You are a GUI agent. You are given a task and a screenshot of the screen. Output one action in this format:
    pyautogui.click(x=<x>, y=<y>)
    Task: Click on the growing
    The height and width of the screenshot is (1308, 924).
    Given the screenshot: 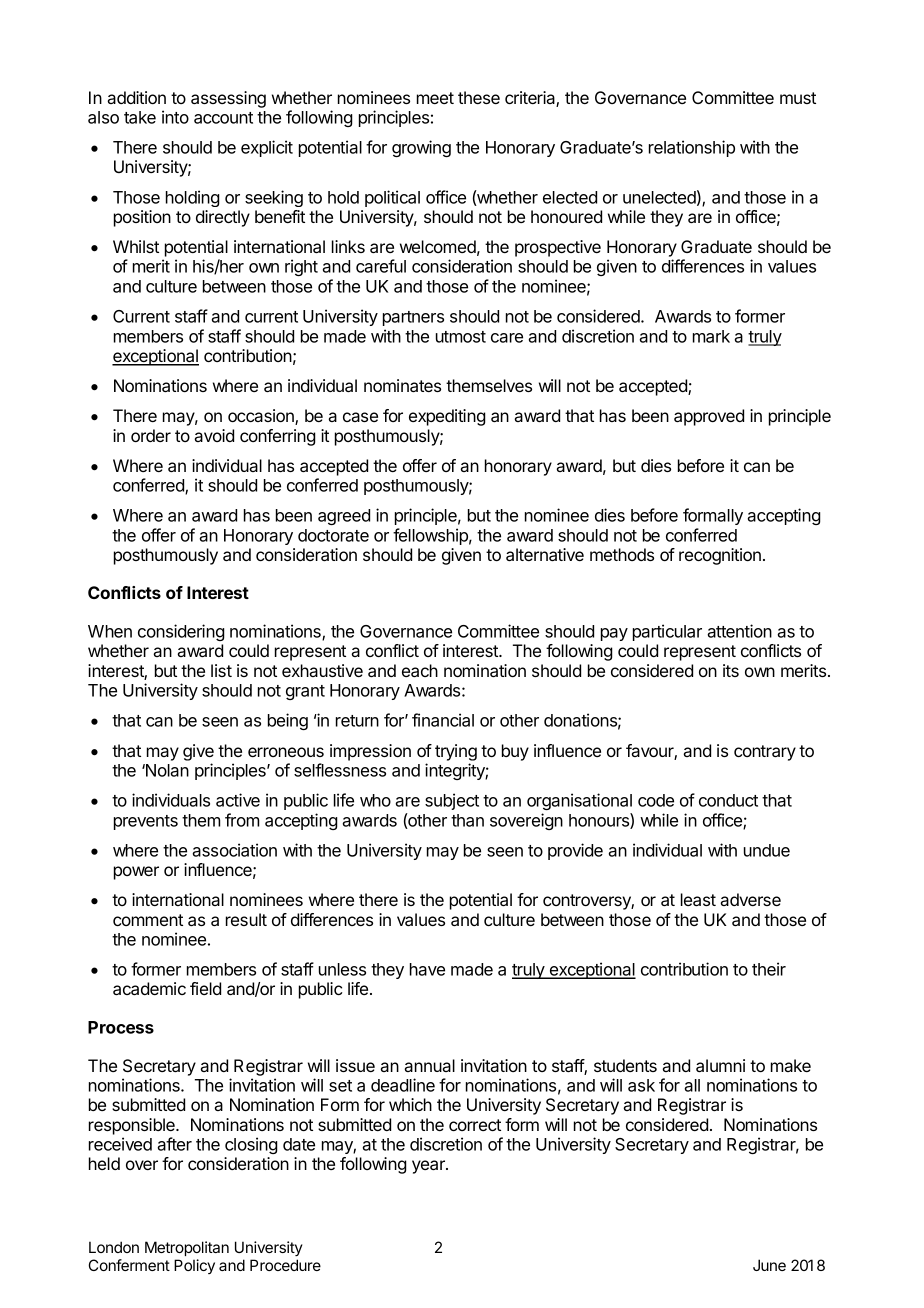 What is the action you would take?
    pyautogui.click(x=421, y=148)
